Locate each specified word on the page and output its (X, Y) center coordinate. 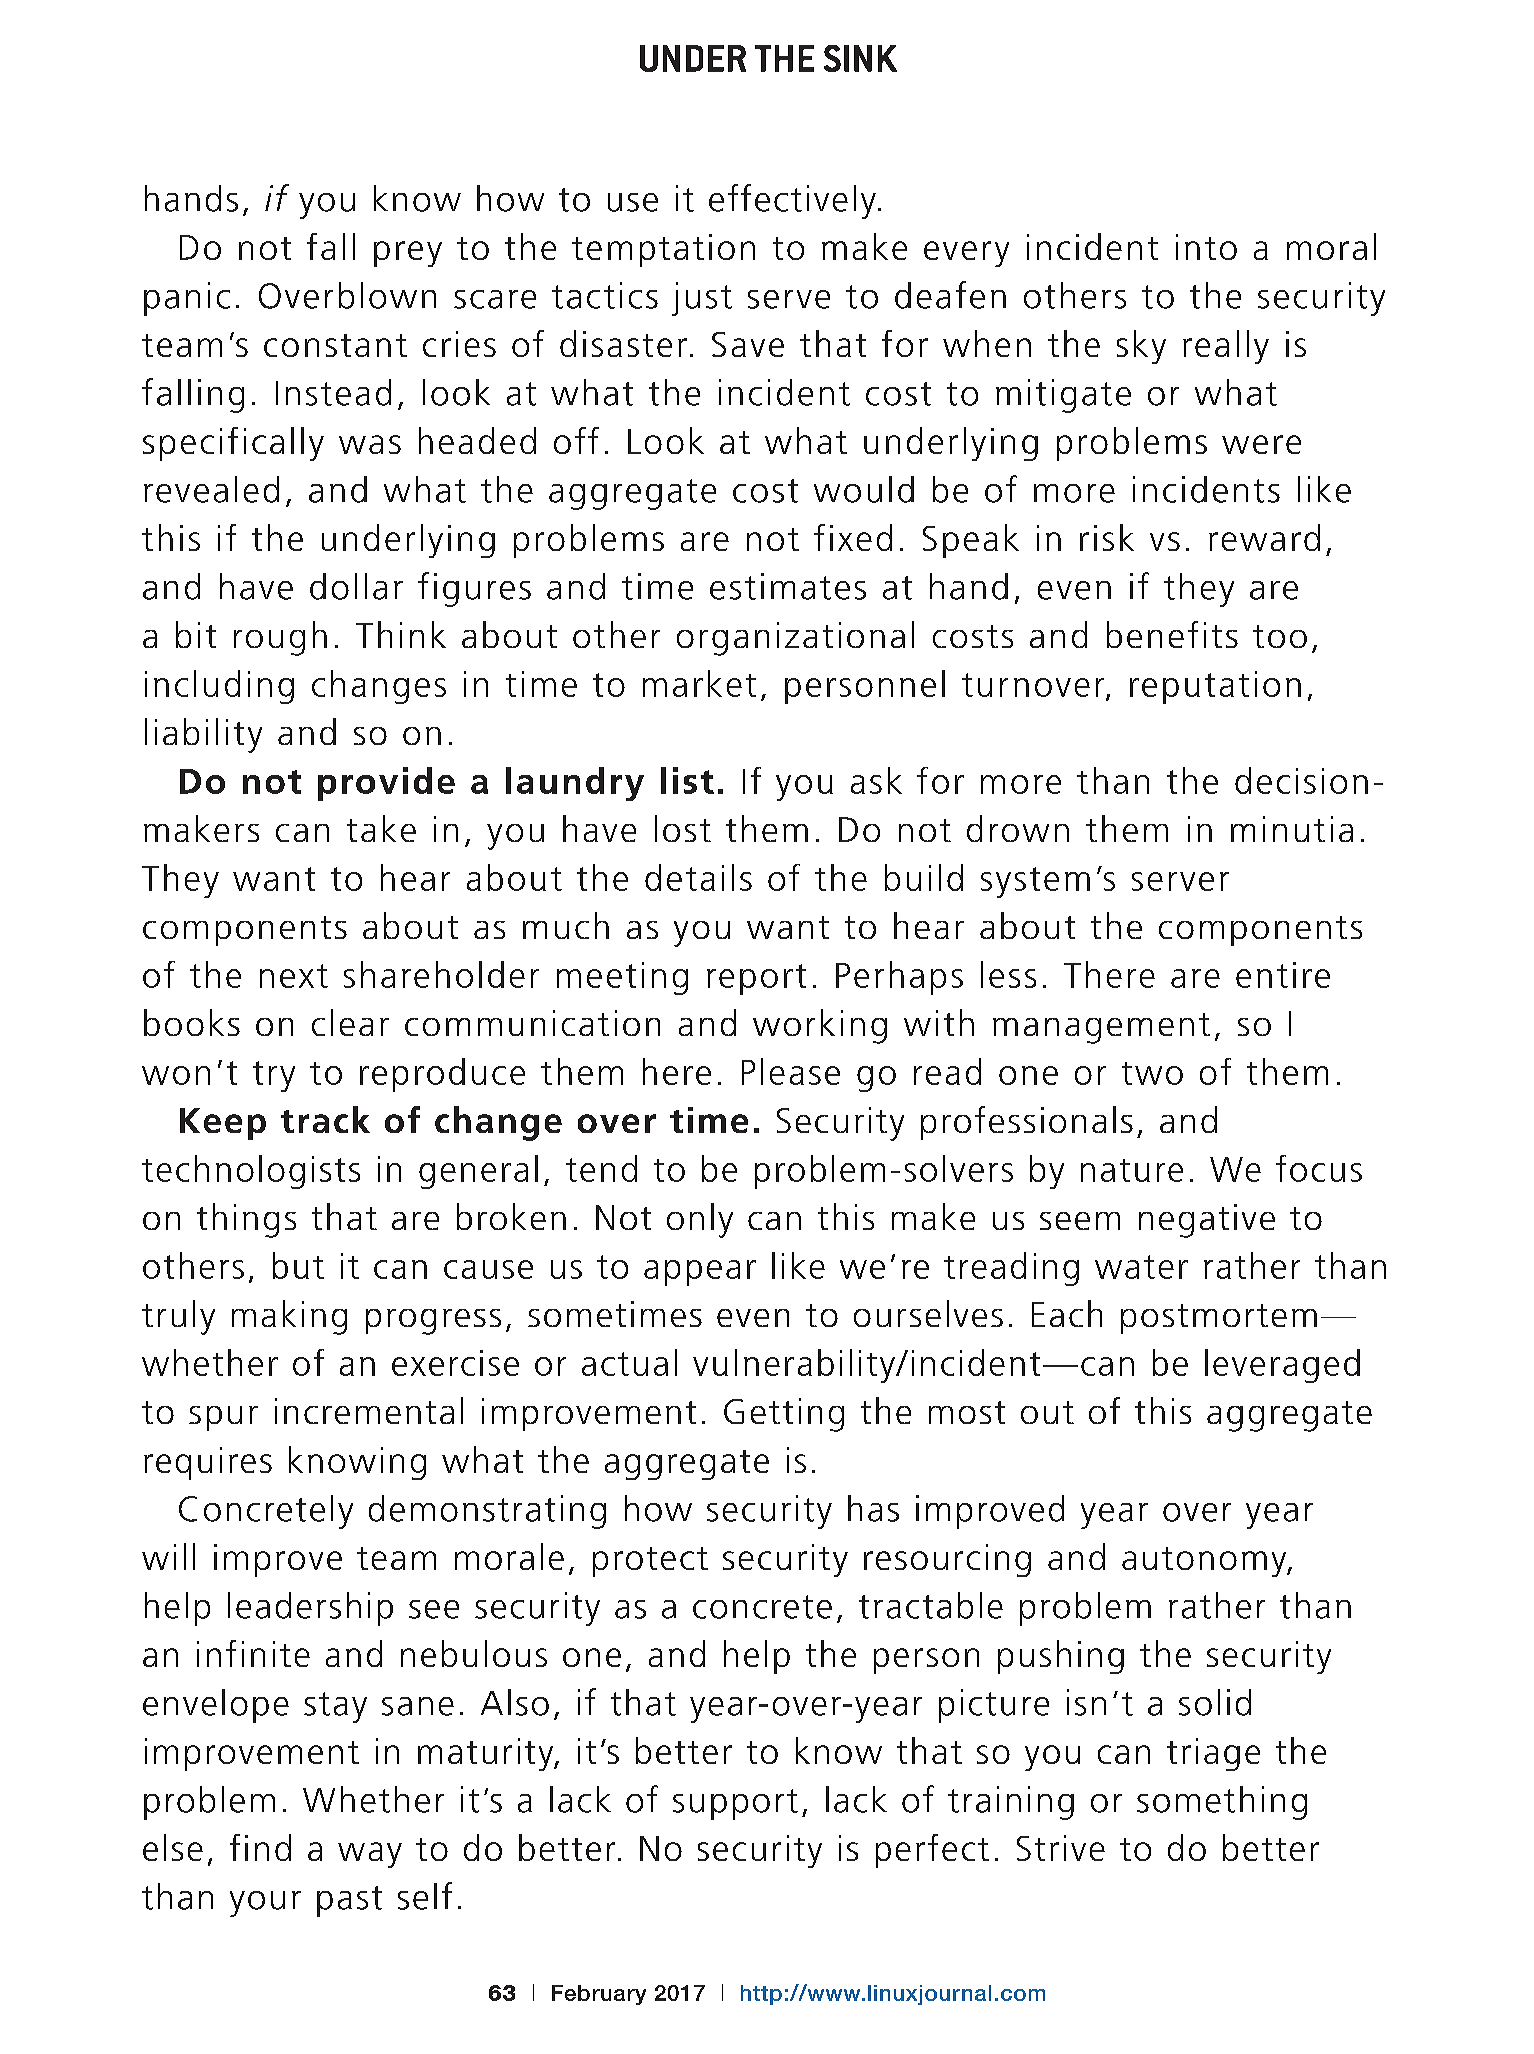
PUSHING (1061, 1657)
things (246, 1220)
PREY (408, 254)
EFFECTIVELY (792, 201)
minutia (1292, 829)
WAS (370, 444)
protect (650, 1562)
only (700, 1220)
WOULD (864, 489)
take (381, 828)
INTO (1206, 247)
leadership (310, 1609)
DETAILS (698, 877)
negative (1207, 1221)
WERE (1261, 444)
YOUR (265, 1904)
